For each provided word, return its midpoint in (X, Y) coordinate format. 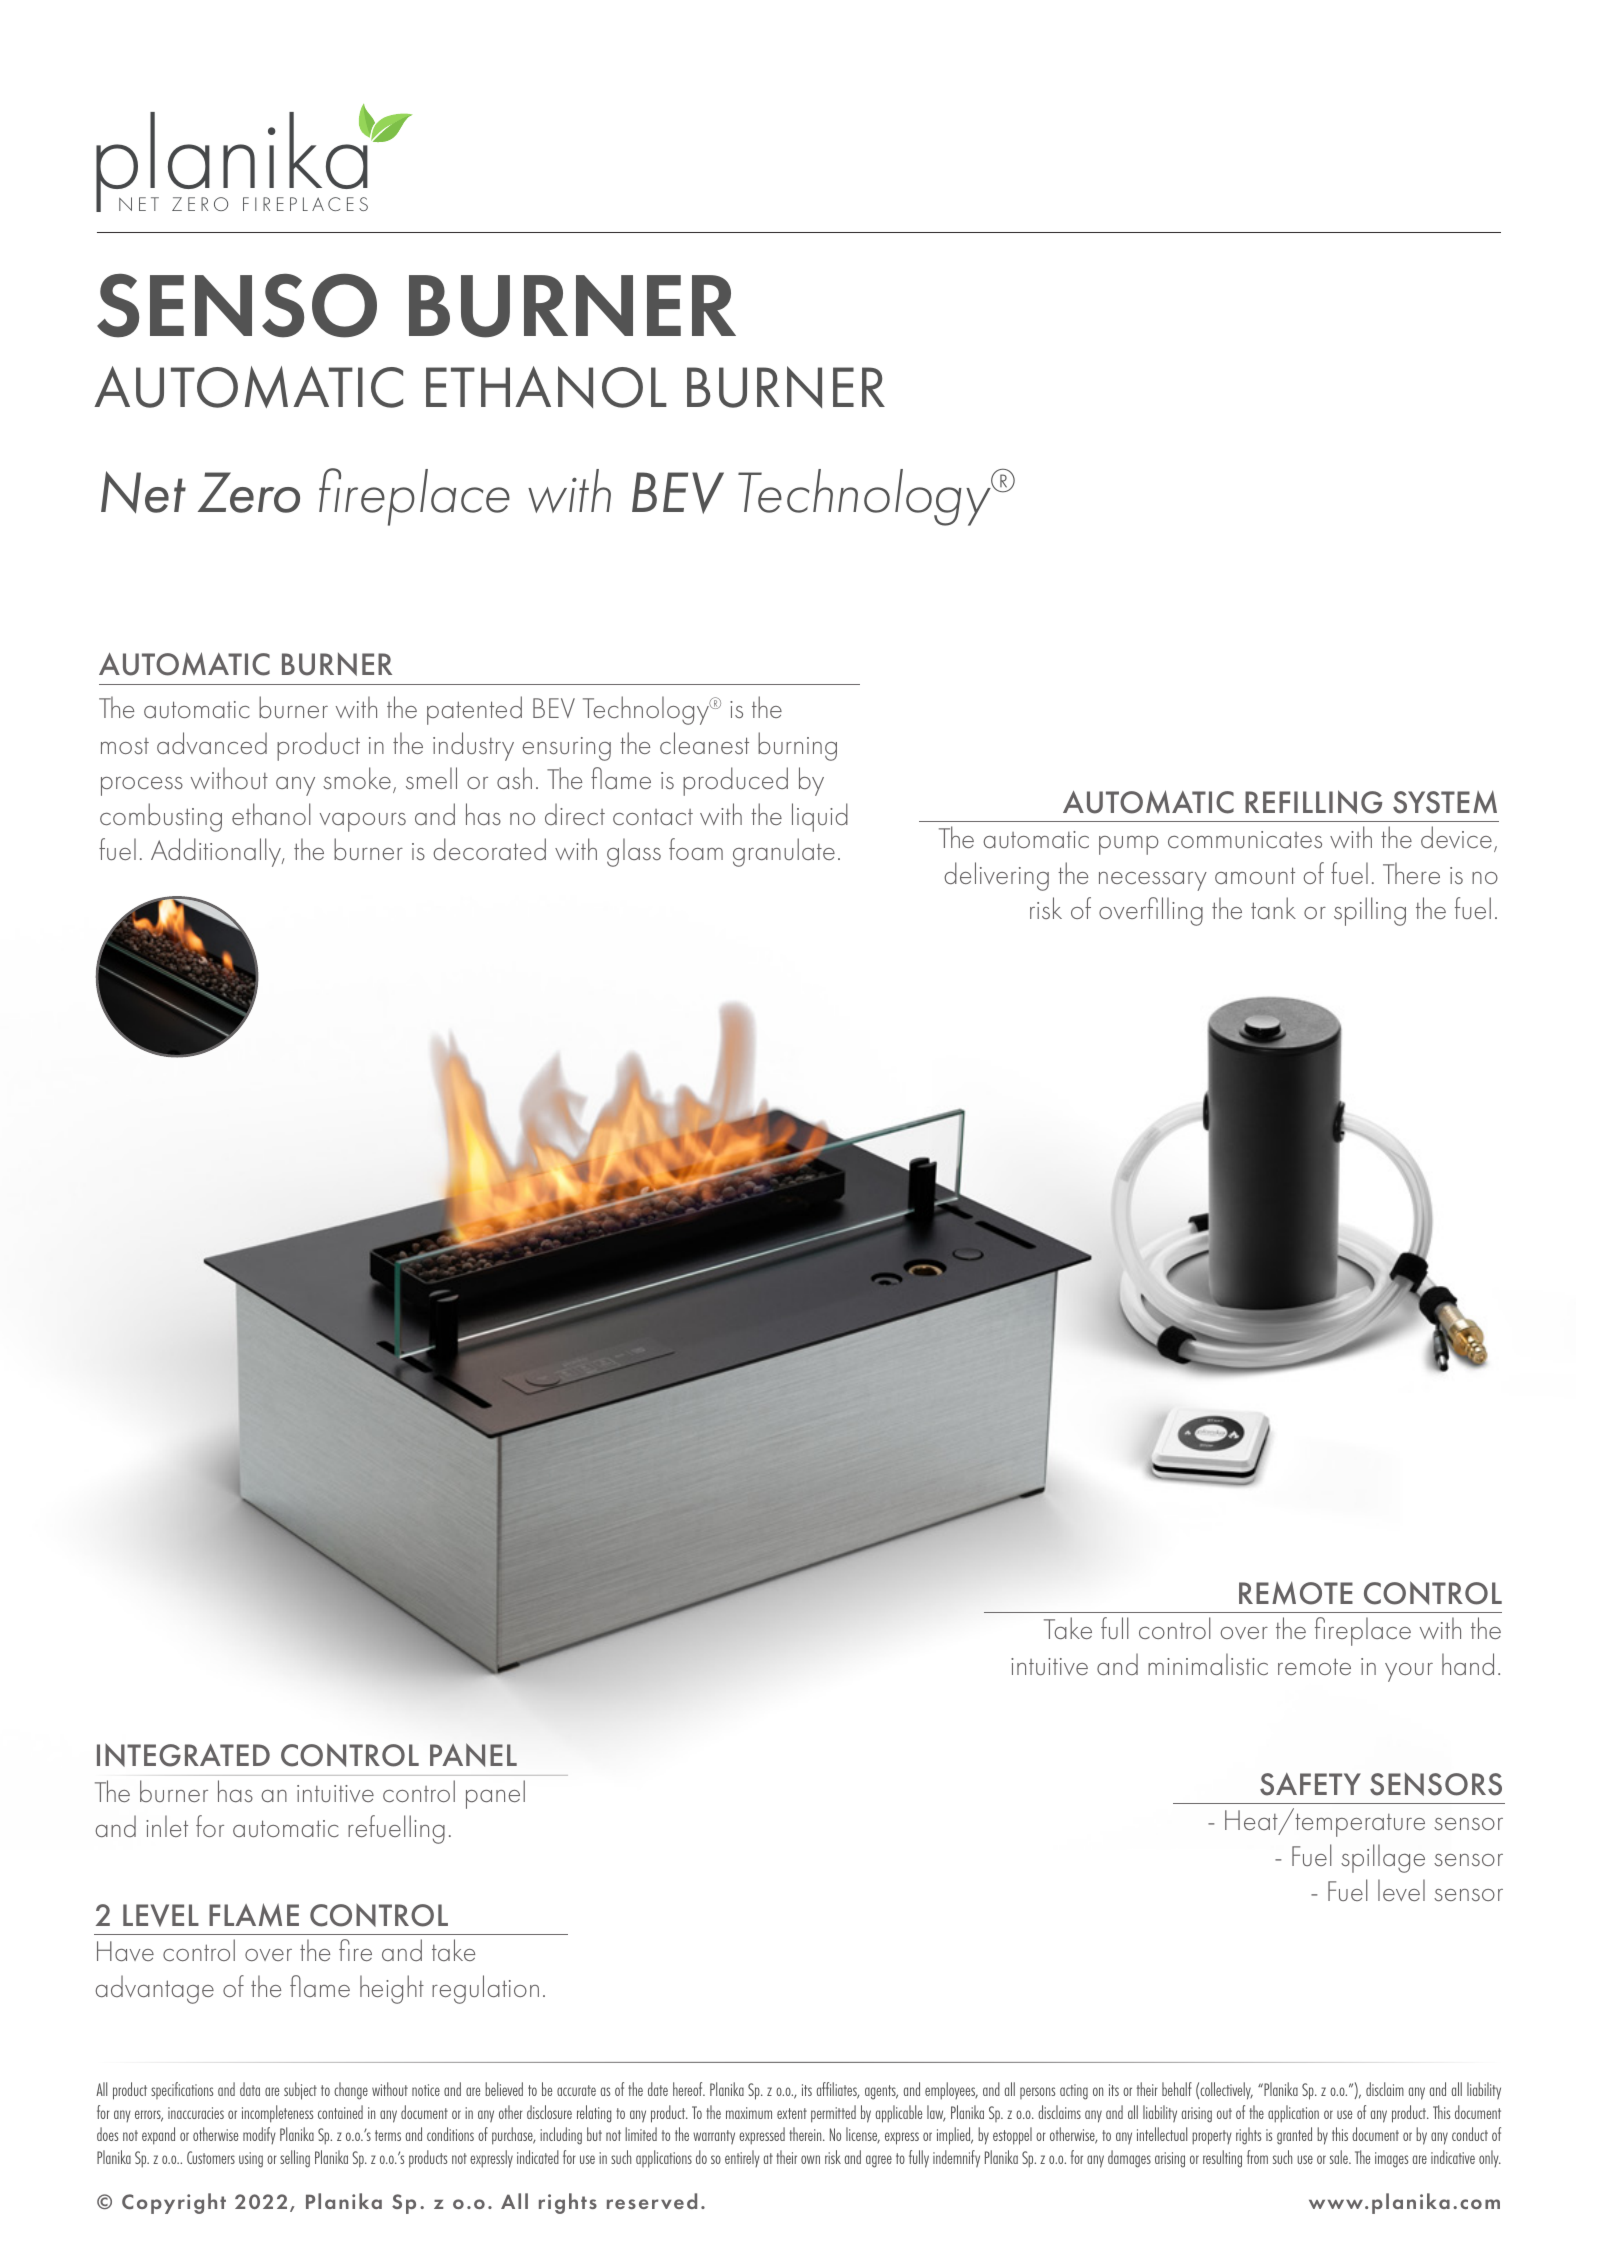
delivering (996, 876)
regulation (485, 1989)
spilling (1370, 911)
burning (797, 746)
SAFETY (1310, 1784)
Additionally (217, 852)
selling (295, 2159)
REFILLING (1313, 802)
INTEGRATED (183, 1755)
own (810, 2159)
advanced (212, 743)
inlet (167, 1826)
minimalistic (1208, 1664)
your (1409, 1672)
